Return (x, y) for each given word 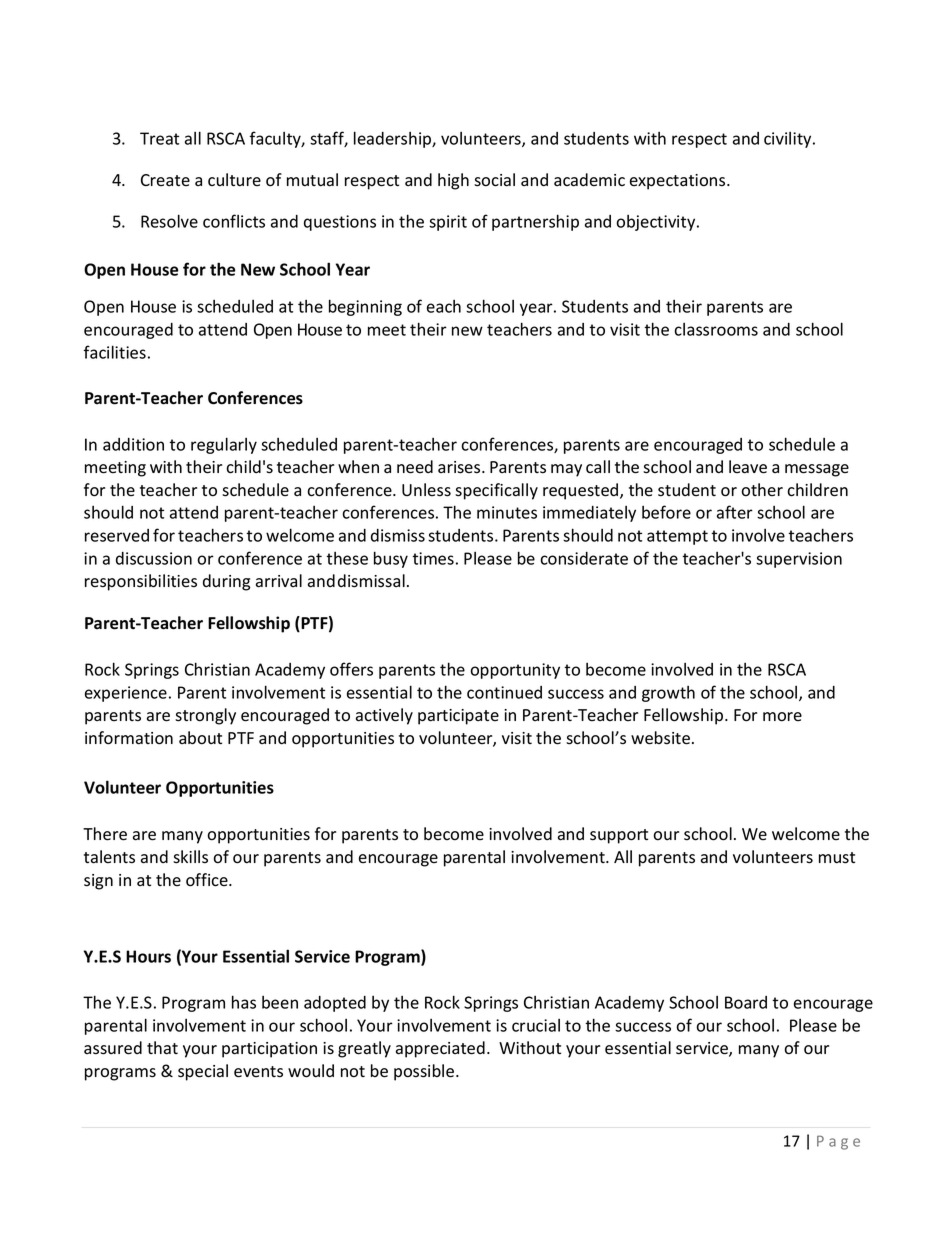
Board (746, 1002)
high (453, 181)
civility (789, 140)
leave (748, 467)
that (162, 1048)
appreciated (440, 1049)
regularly (224, 445)
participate (458, 717)
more (782, 717)
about (200, 738)
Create (165, 180)
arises (460, 467)
